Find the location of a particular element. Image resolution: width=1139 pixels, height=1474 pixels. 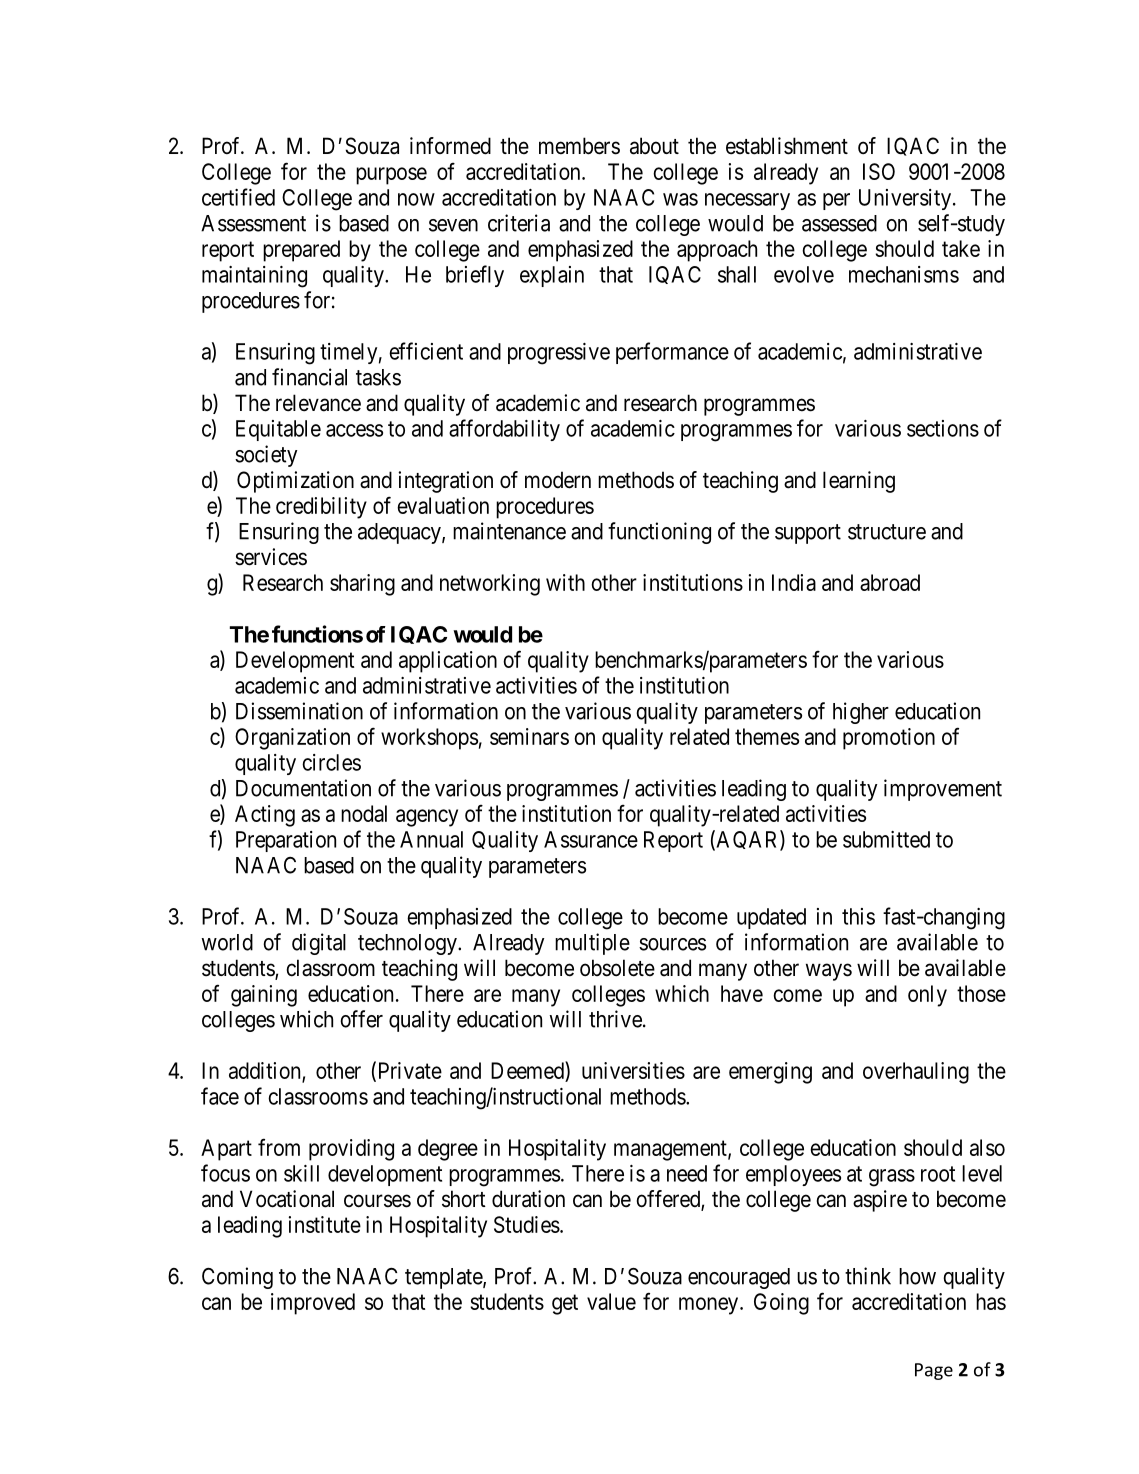

learning is located at coordinates (859, 482).
